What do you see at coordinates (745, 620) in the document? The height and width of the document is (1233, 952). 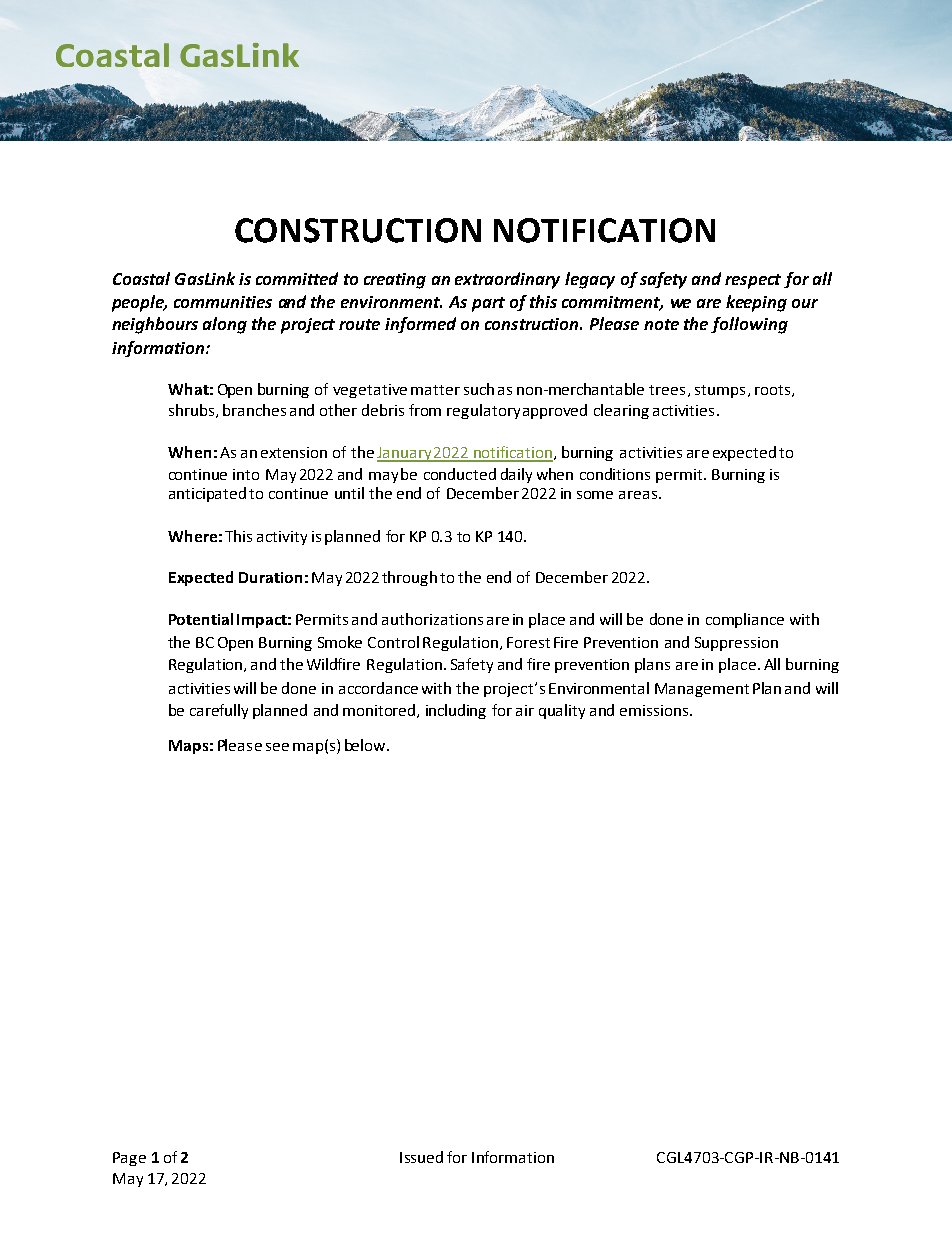 I see `compliance` at bounding box center [745, 620].
